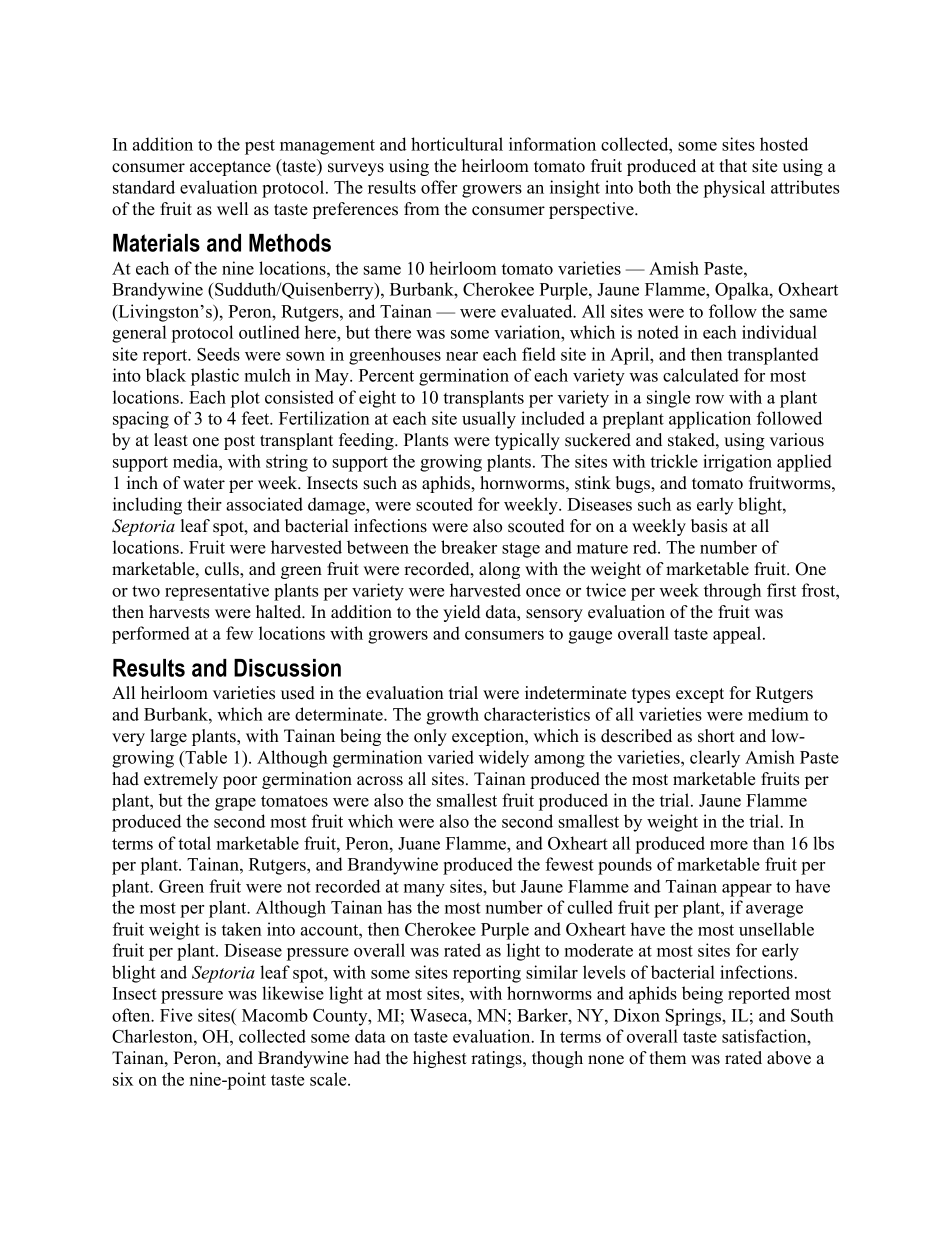  I want to click on many, so click(424, 890).
